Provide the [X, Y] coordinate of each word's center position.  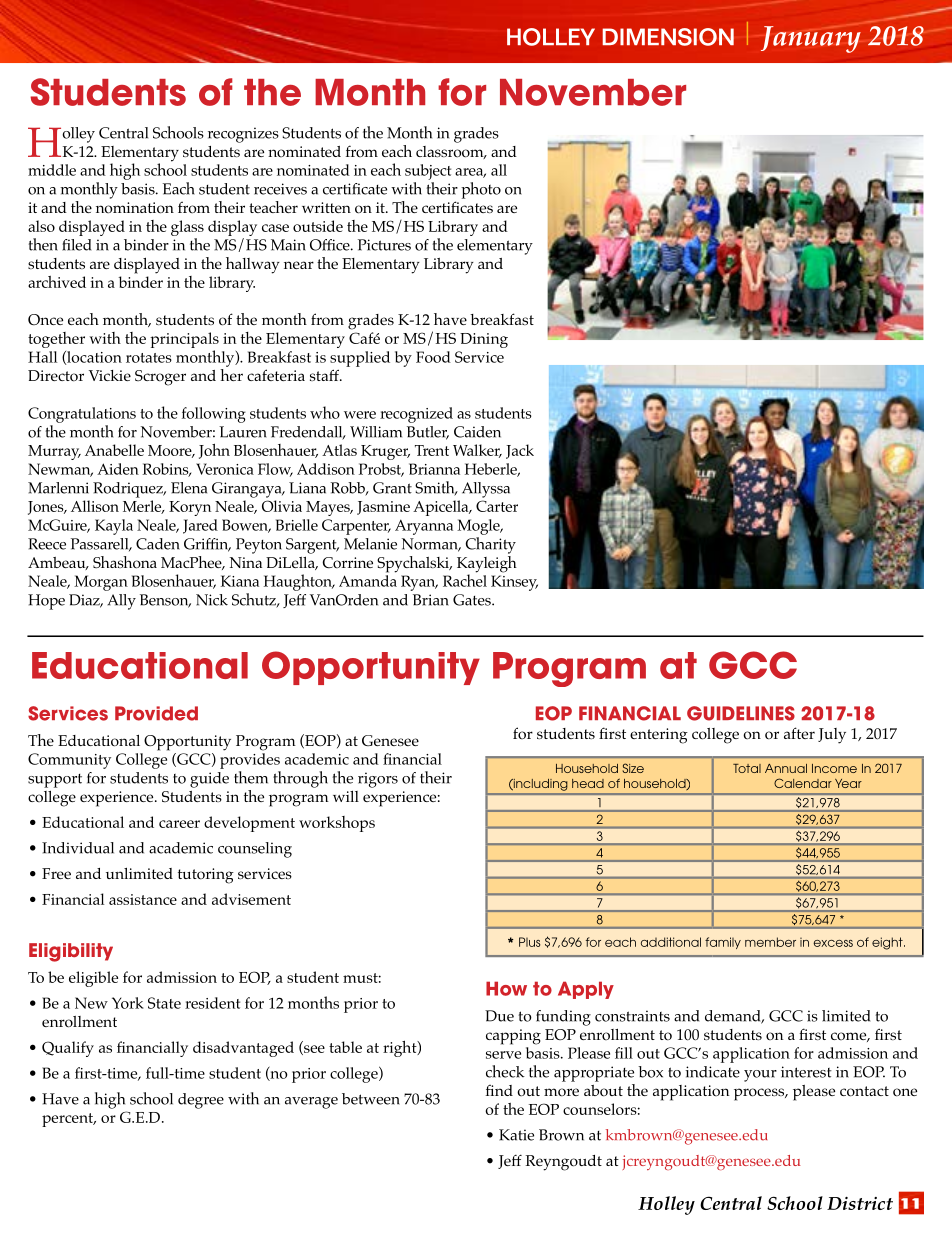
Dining [484, 340]
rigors [378, 780]
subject [428, 172]
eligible [93, 979]
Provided [156, 713]
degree [201, 1101]
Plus [529, 942]
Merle [143, 507]
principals [184, 340]
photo [481, 190]
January [811, 39]
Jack [520, 451]
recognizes [243, 135]
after [799, 733]
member [770, 942]
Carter [497, 506]
